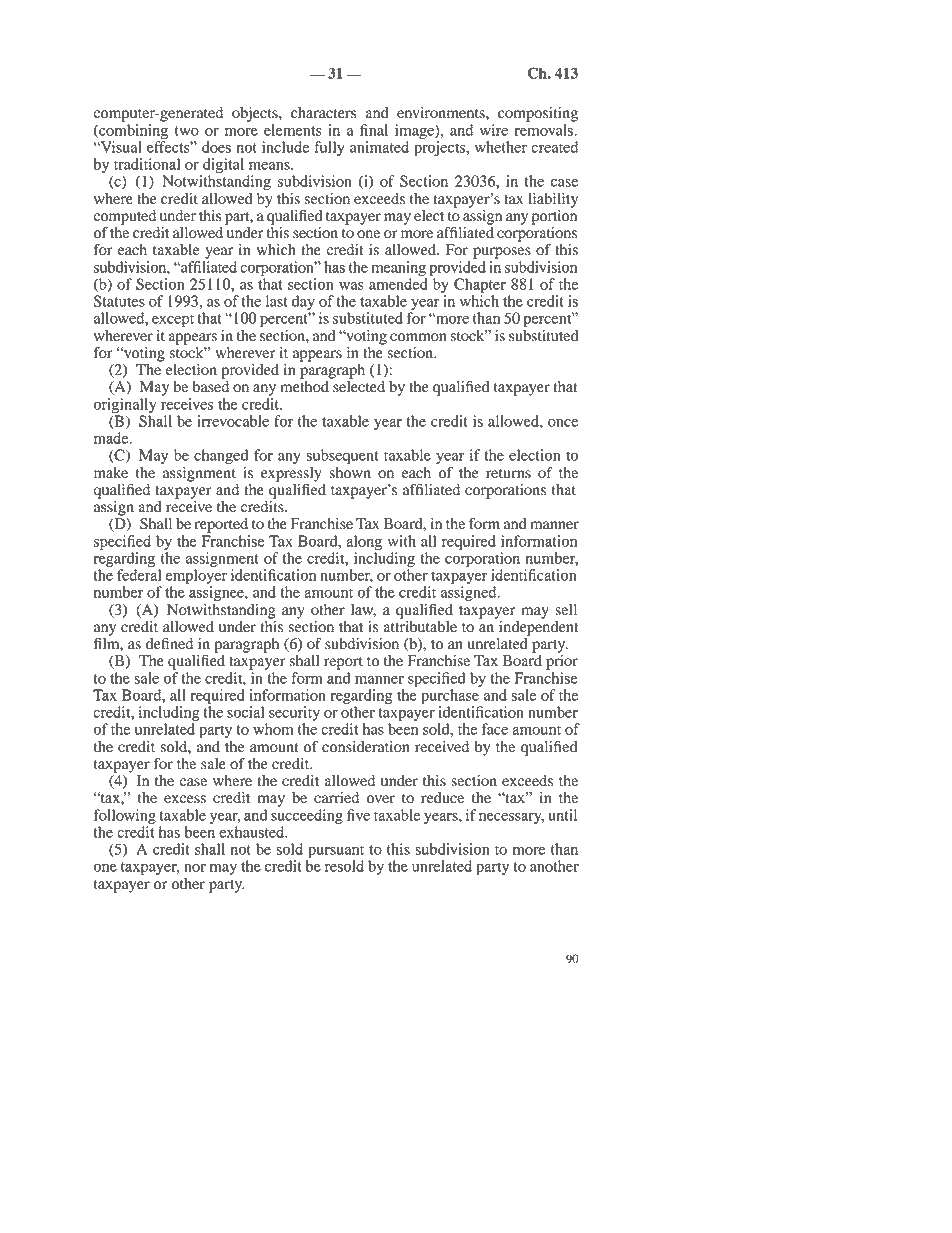 Image resolution: width=952 pixels, height=1233 pixels. Describe the element at coordinates (195, 868) in the page. I see `nor` at that location.
